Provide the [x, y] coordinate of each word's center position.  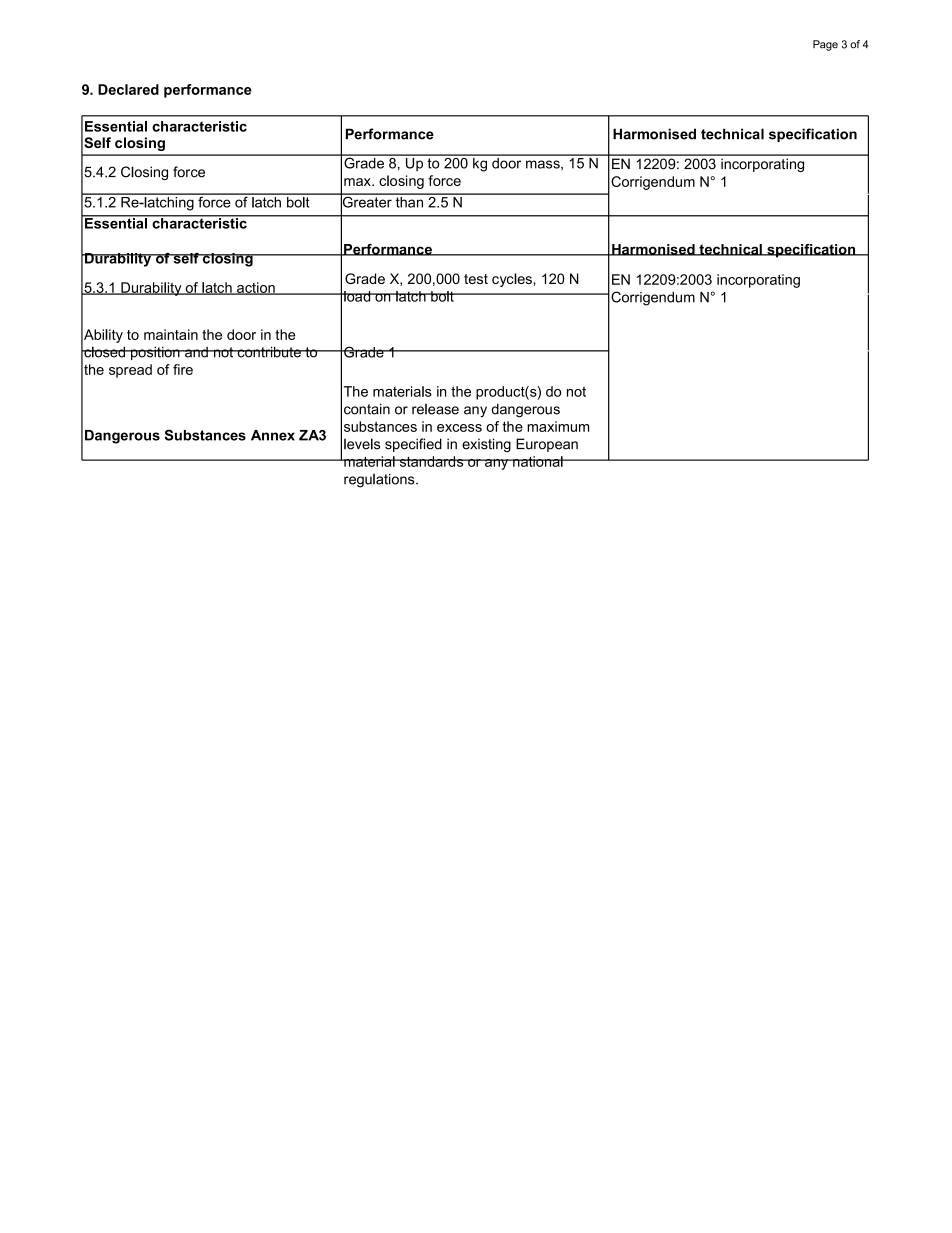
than [409, 201]
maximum [558, 426]
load [357, 296]
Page [825, 45]
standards [431, 461]
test [476, 279]
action [256, 288]
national [538, 461]
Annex [273, 435]
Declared [128, 89]
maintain [171, 334]
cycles [513, 280]
